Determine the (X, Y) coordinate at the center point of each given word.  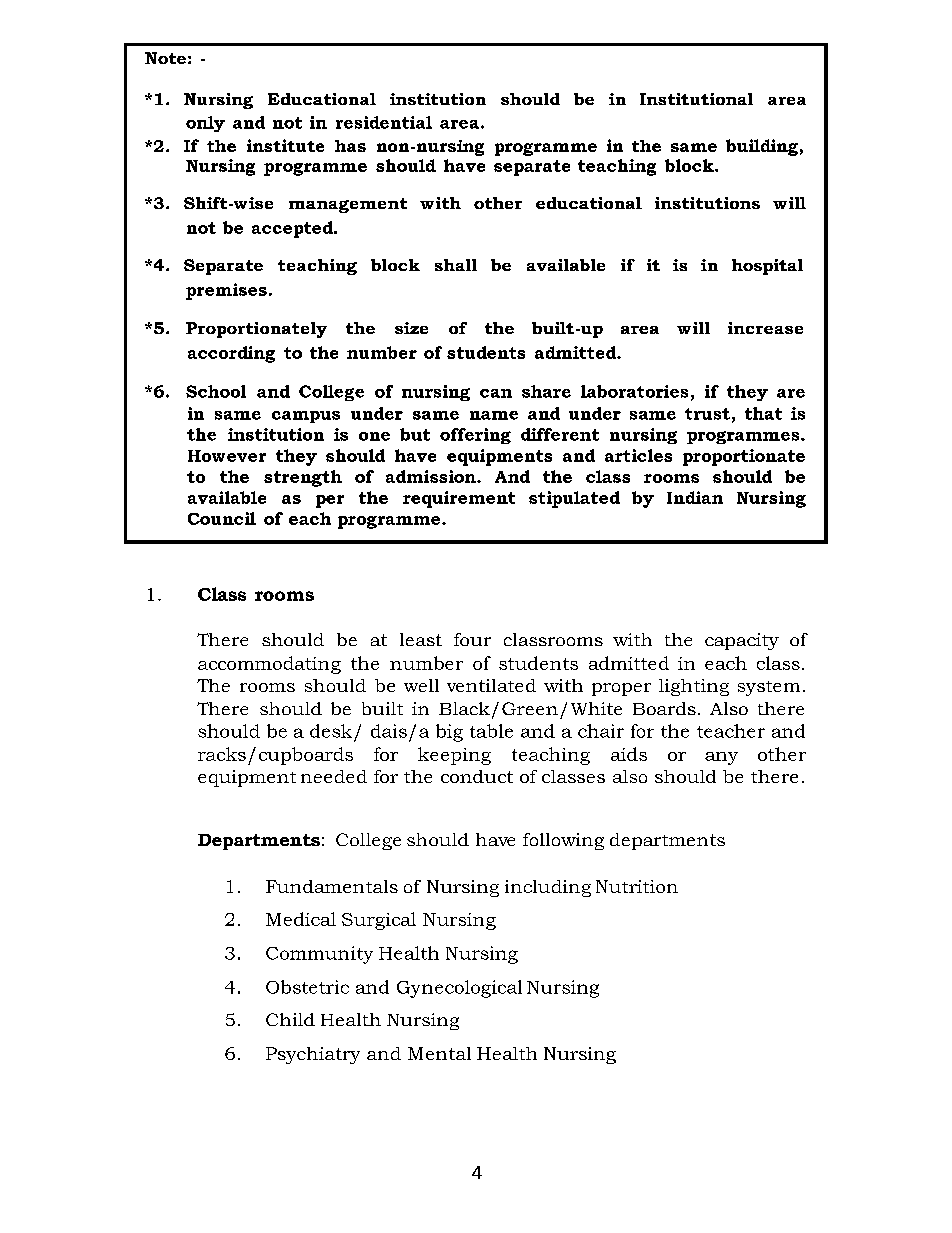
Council (222, 518)
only (205, 124)
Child (290, 1019)
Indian (695, 497)
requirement (459, 499)
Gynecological (459, 989)
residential (384, 122)
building (762, 147)
